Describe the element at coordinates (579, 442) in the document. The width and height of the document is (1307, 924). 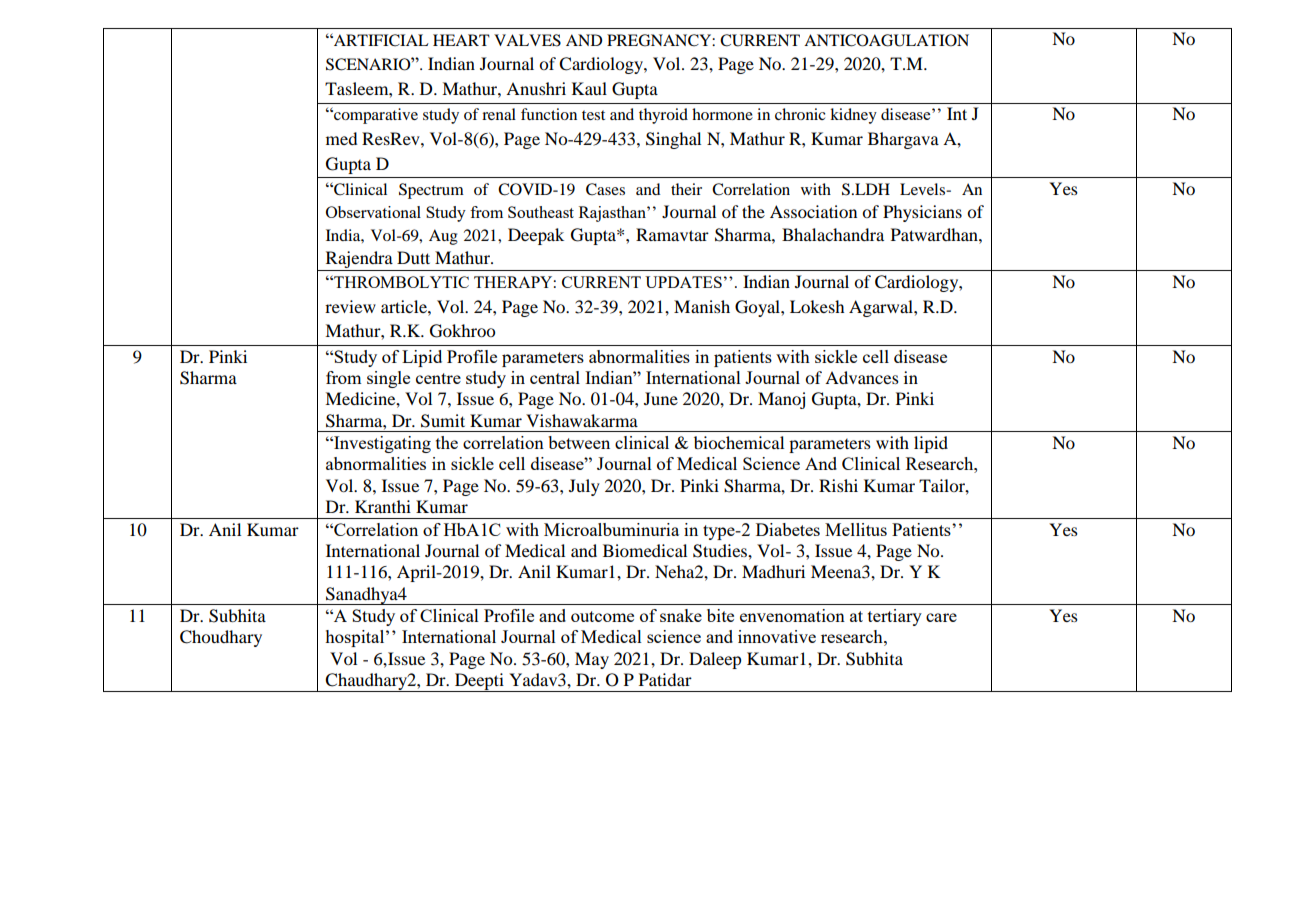
I see `between` at that location.
